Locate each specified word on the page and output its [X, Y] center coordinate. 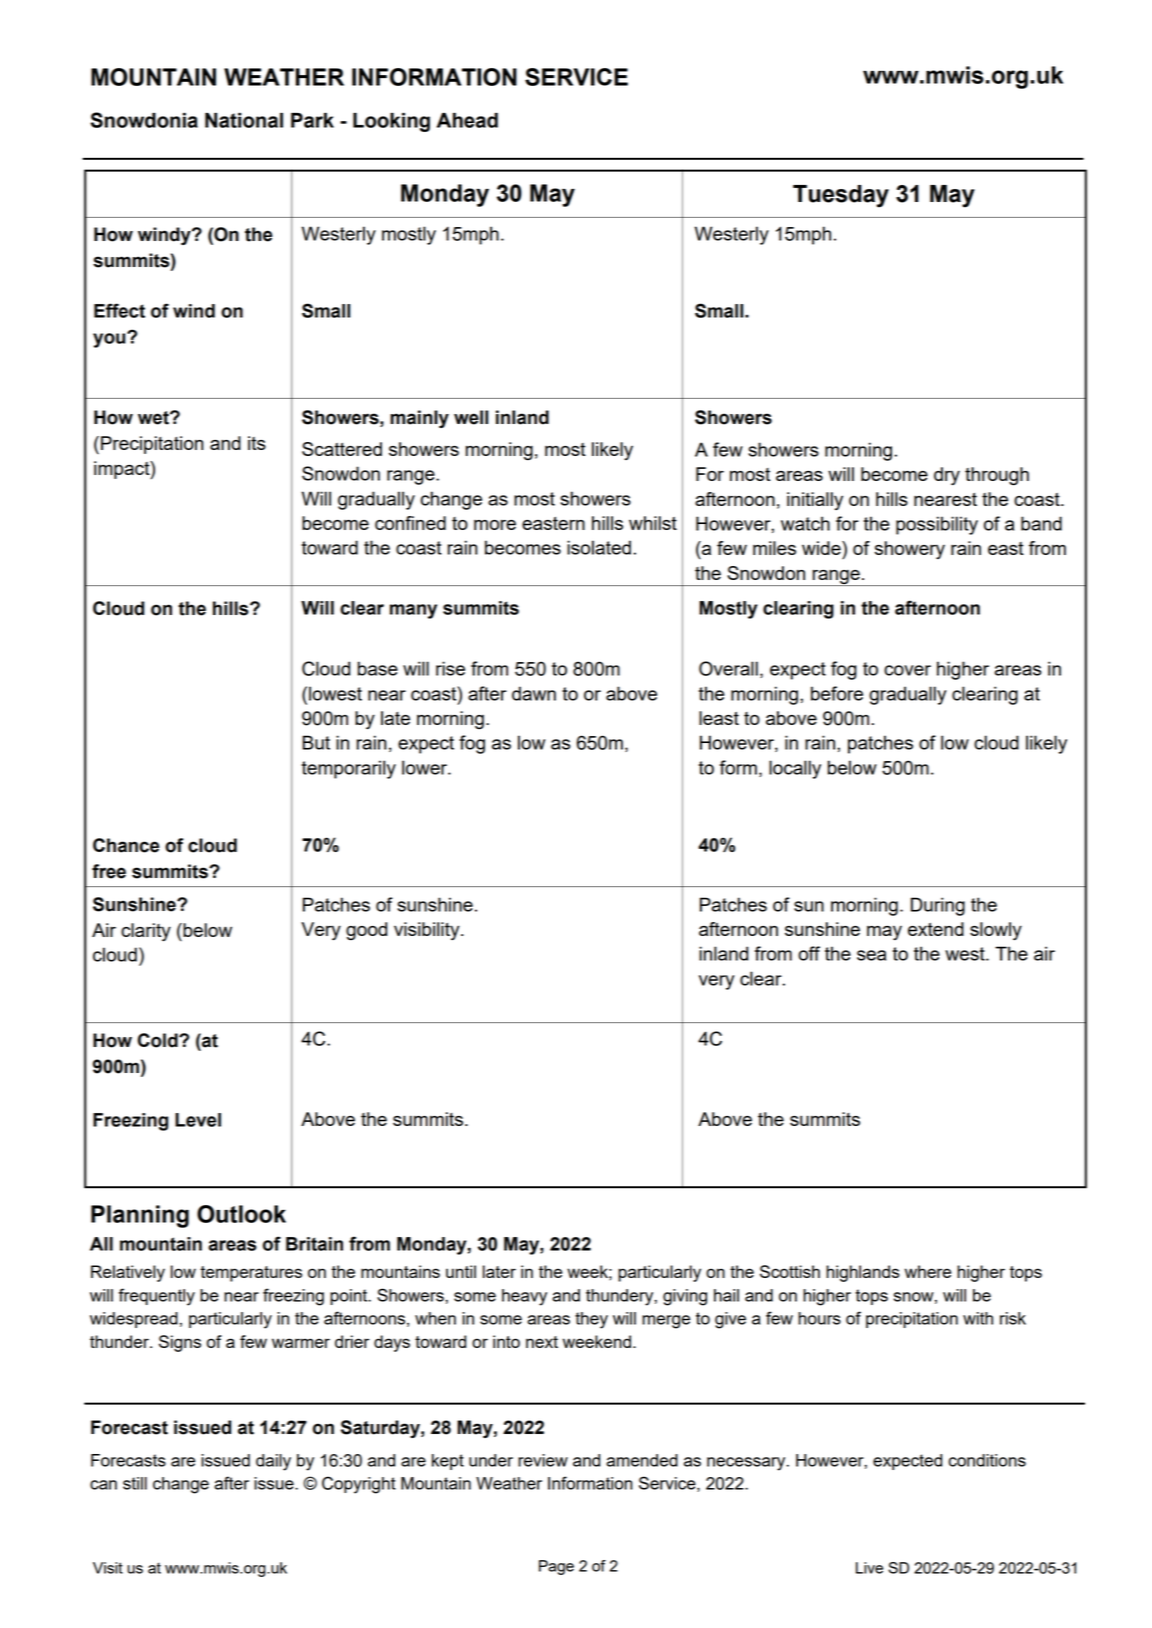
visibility [428, 931]
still [135, 1483]
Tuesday [841, 196]
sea [871, 955]
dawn [534, 693]
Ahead [467, 120]
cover [907, 670]
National [244, 120]
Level [198, 1120]
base [378, 668]
